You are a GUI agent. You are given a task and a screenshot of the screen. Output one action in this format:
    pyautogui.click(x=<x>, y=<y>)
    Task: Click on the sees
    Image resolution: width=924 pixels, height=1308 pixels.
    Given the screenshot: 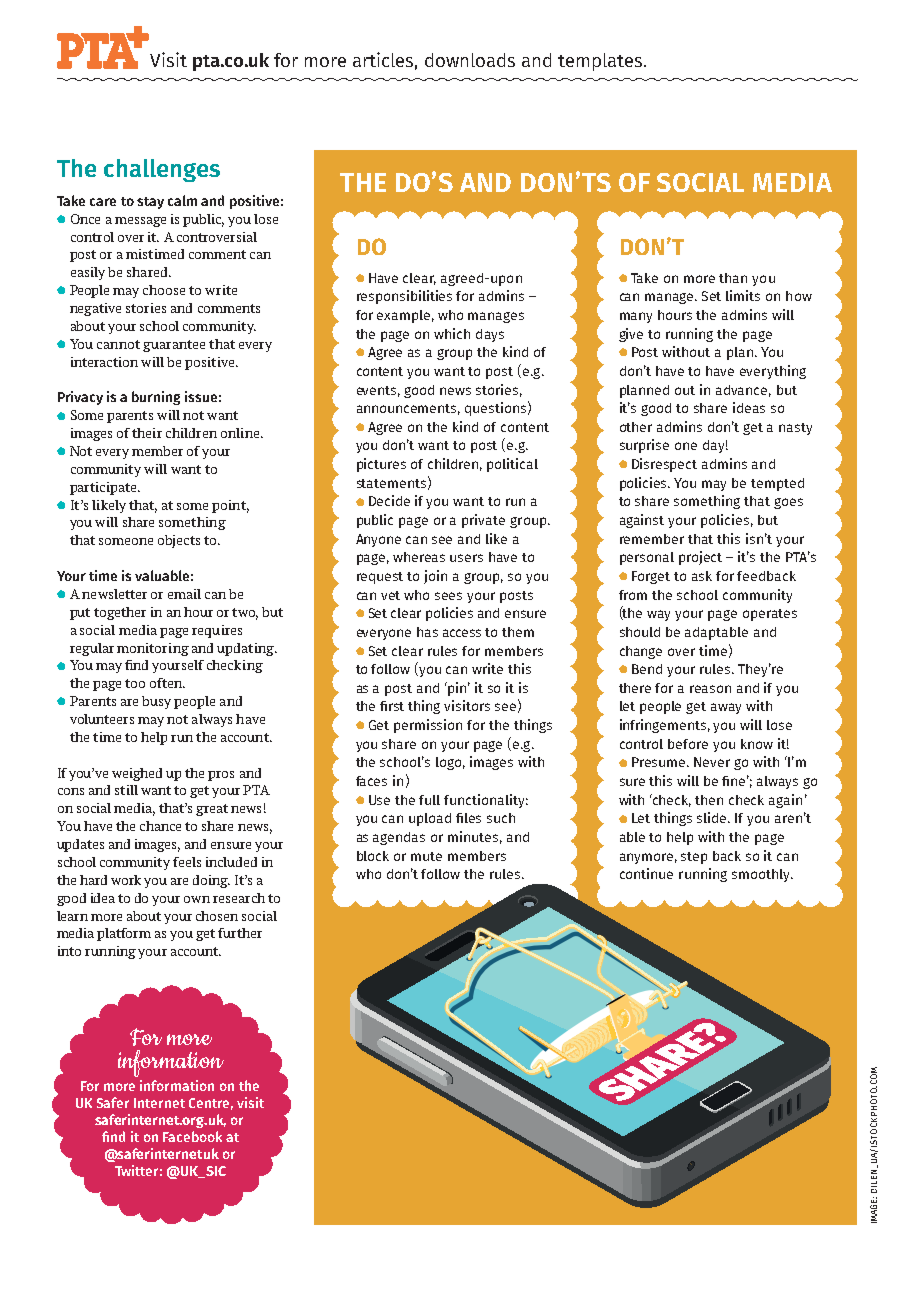 What is the action you would take?
    pyautogui.click(x=448, y=596)
